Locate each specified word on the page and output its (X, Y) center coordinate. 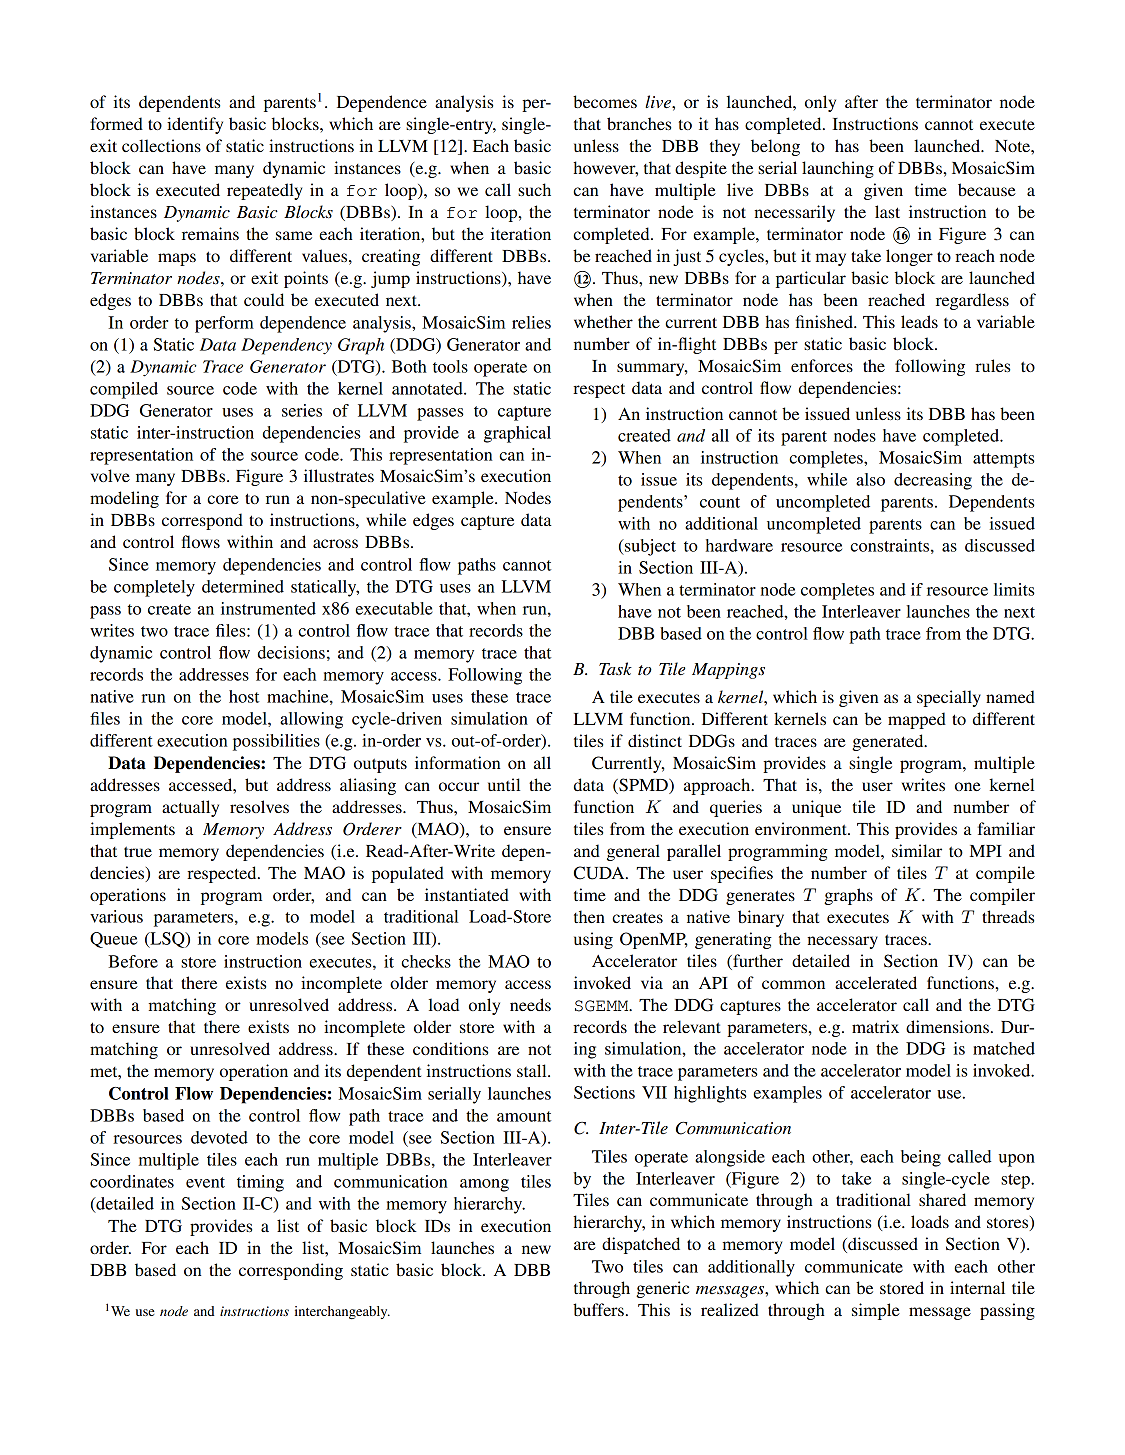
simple (876, 1311)
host (244, 696)
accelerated (876, 982)
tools (450, 366)
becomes (605, 101)
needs (530, 1004)
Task (615, 668)
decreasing (933, 481)
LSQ (167, 940)
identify (195, 125)
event (205, 1182)
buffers (598, 1309)
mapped (917, 720)
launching (838, 169)
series (302, 410)
